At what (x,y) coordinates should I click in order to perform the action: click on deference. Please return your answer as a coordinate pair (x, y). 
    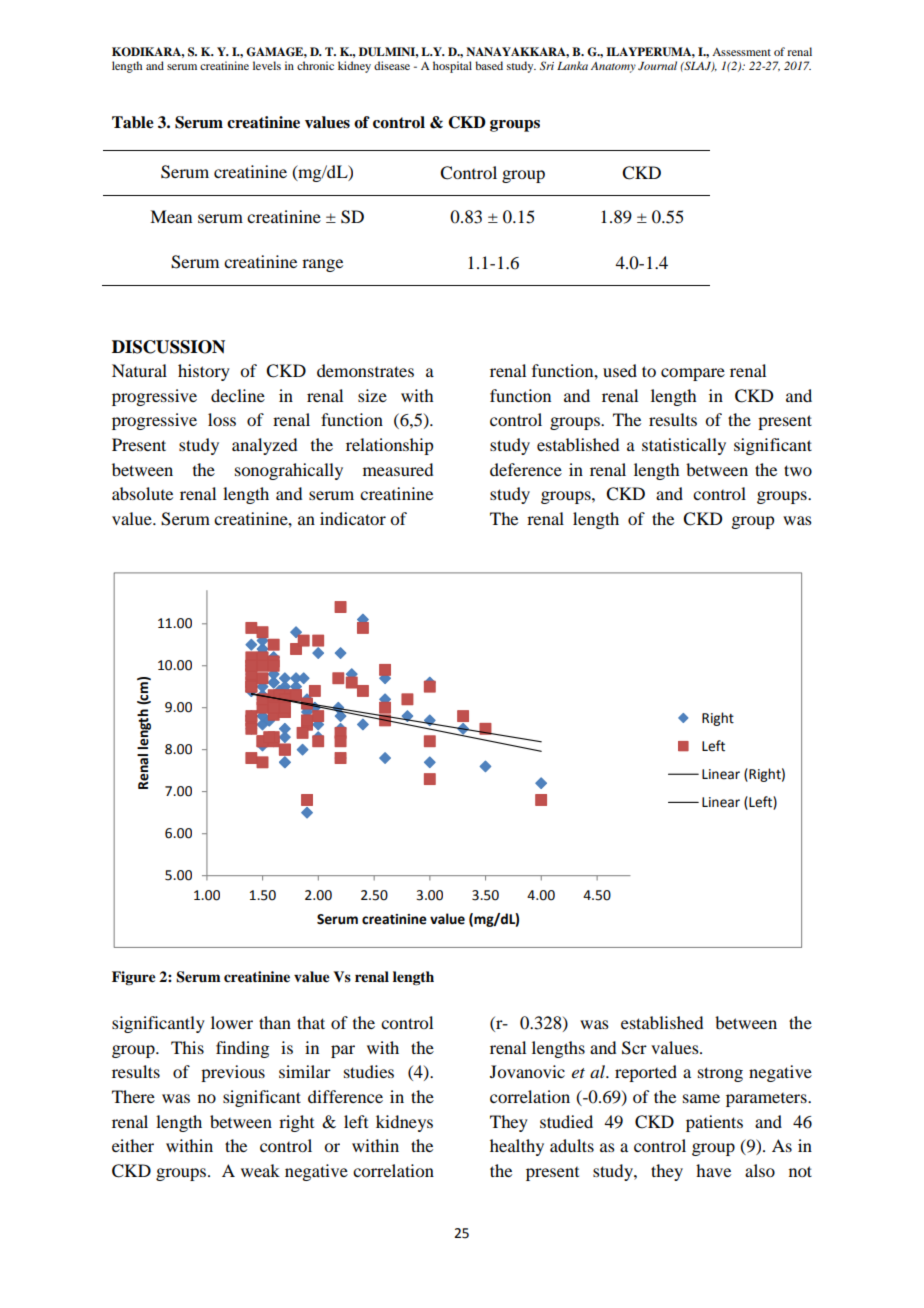
    Looking at the image, I should click on (526, 469).
